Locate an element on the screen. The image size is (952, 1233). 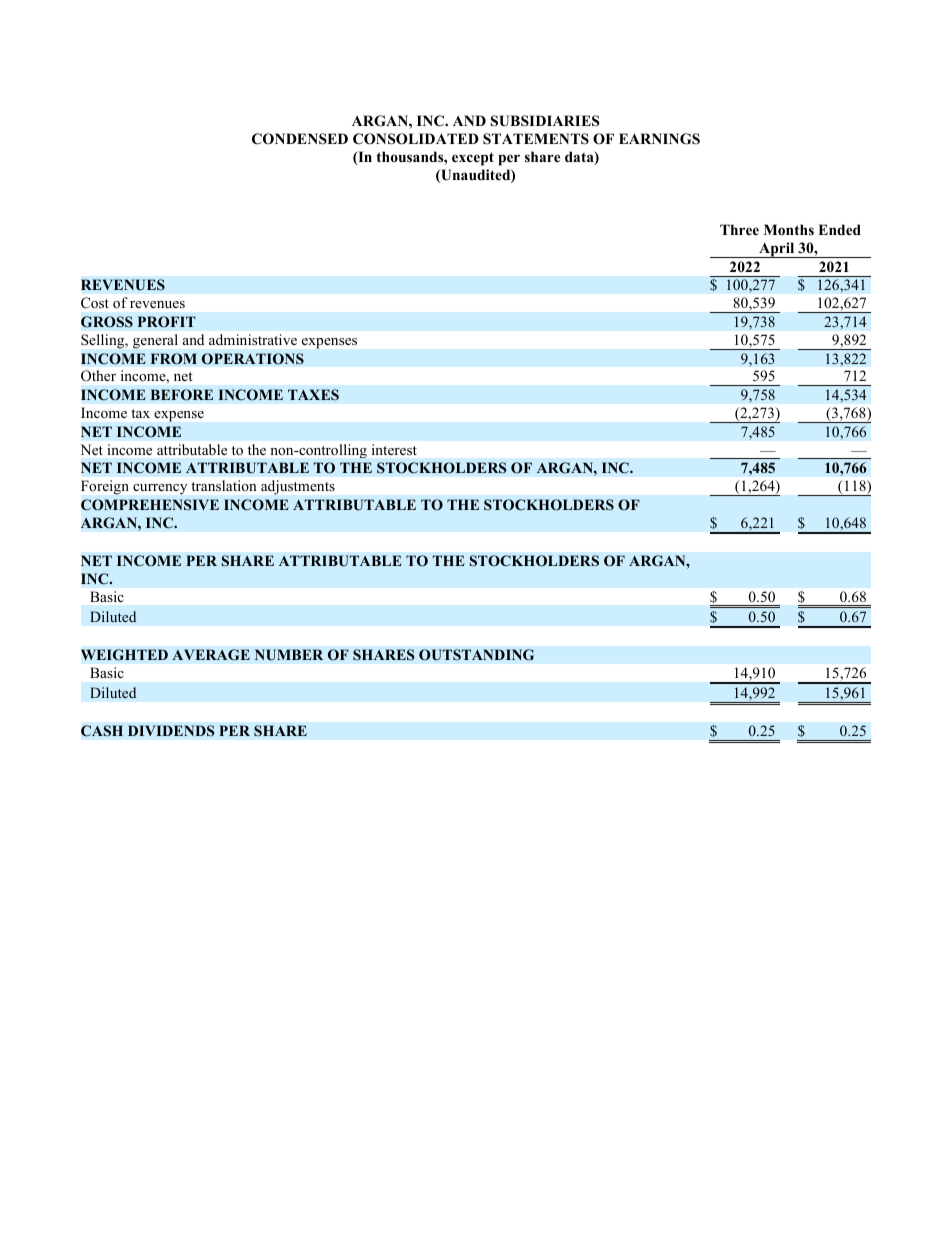
adjustments is located at coordinates (298, 487).
